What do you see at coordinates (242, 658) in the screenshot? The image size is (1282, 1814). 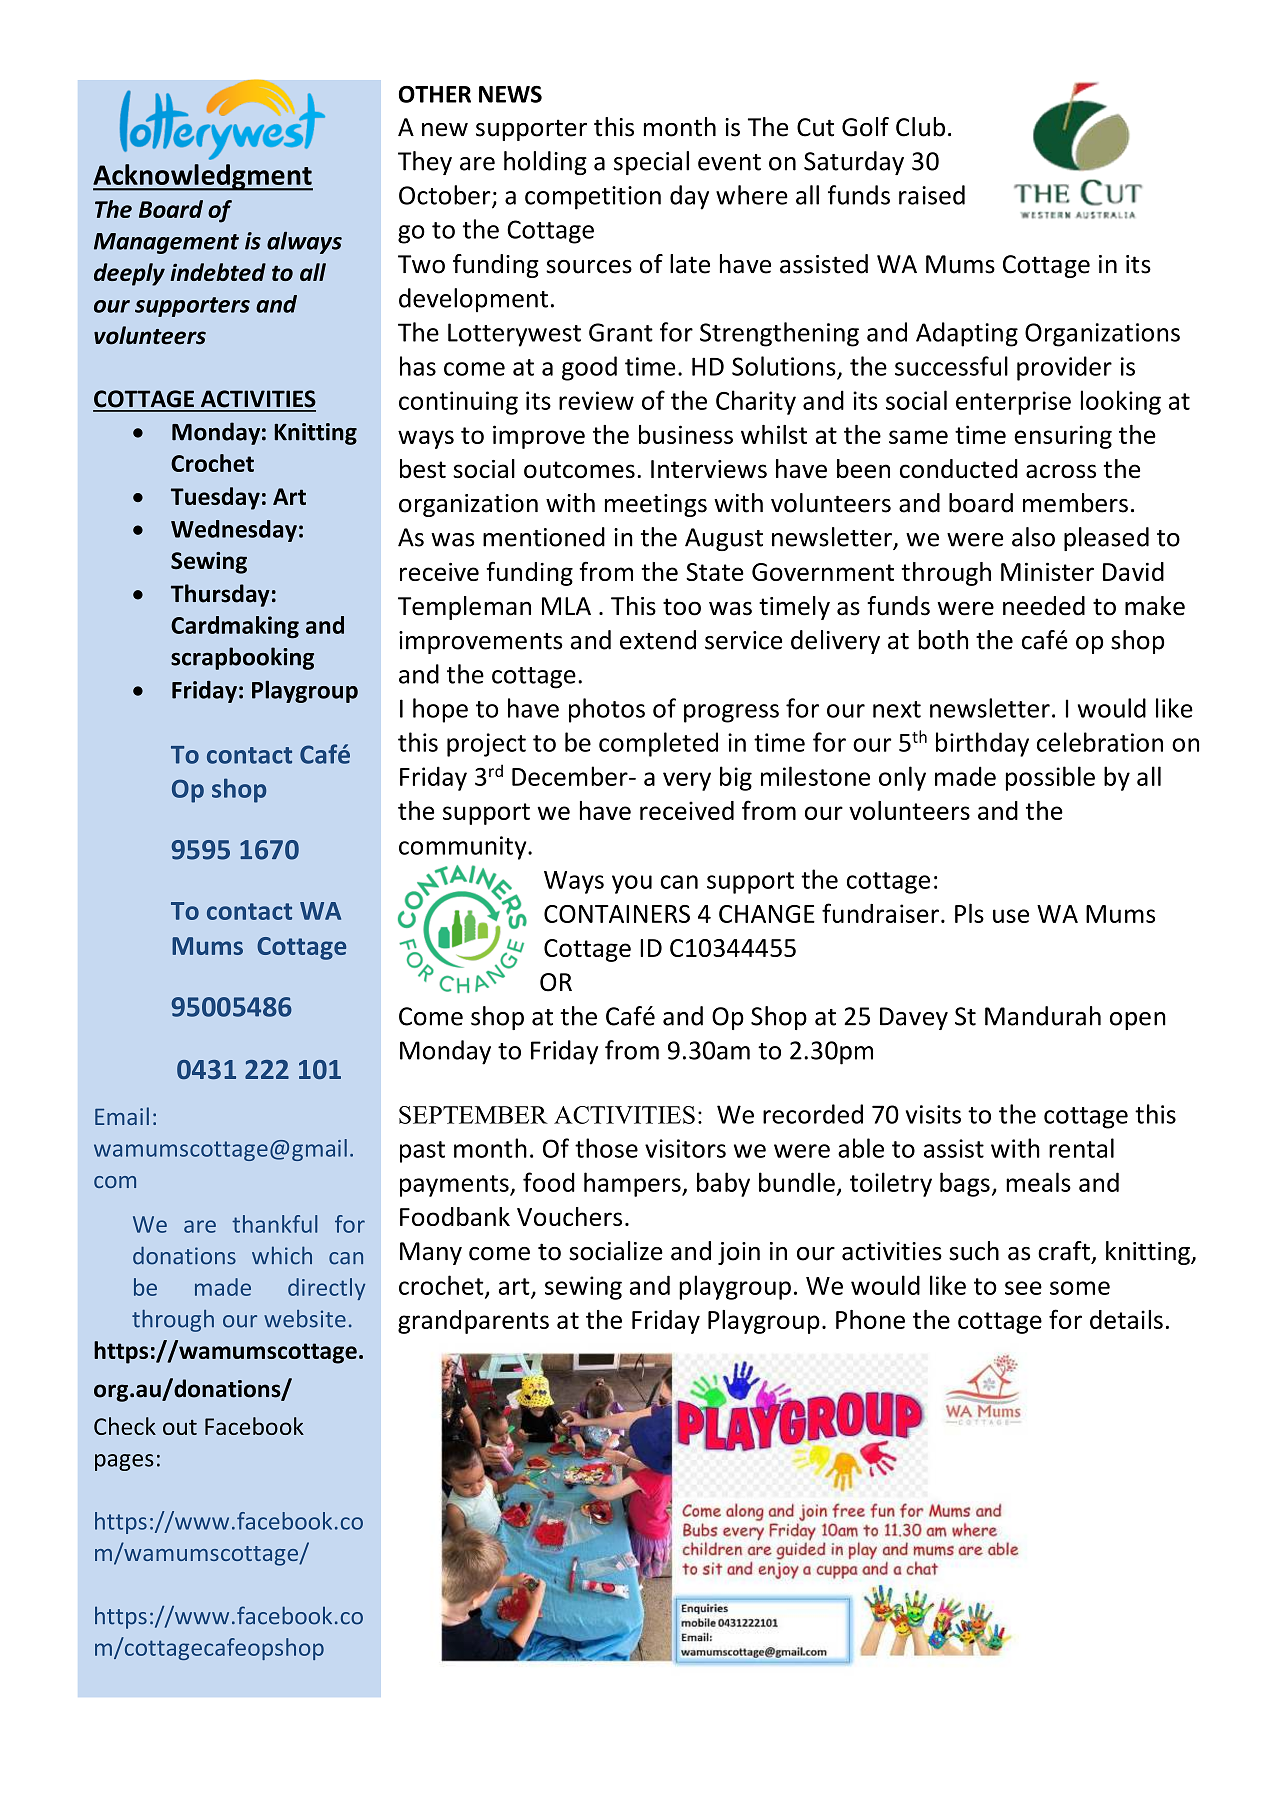 I see `scrapbooking` at bounding box center [242, 658].
